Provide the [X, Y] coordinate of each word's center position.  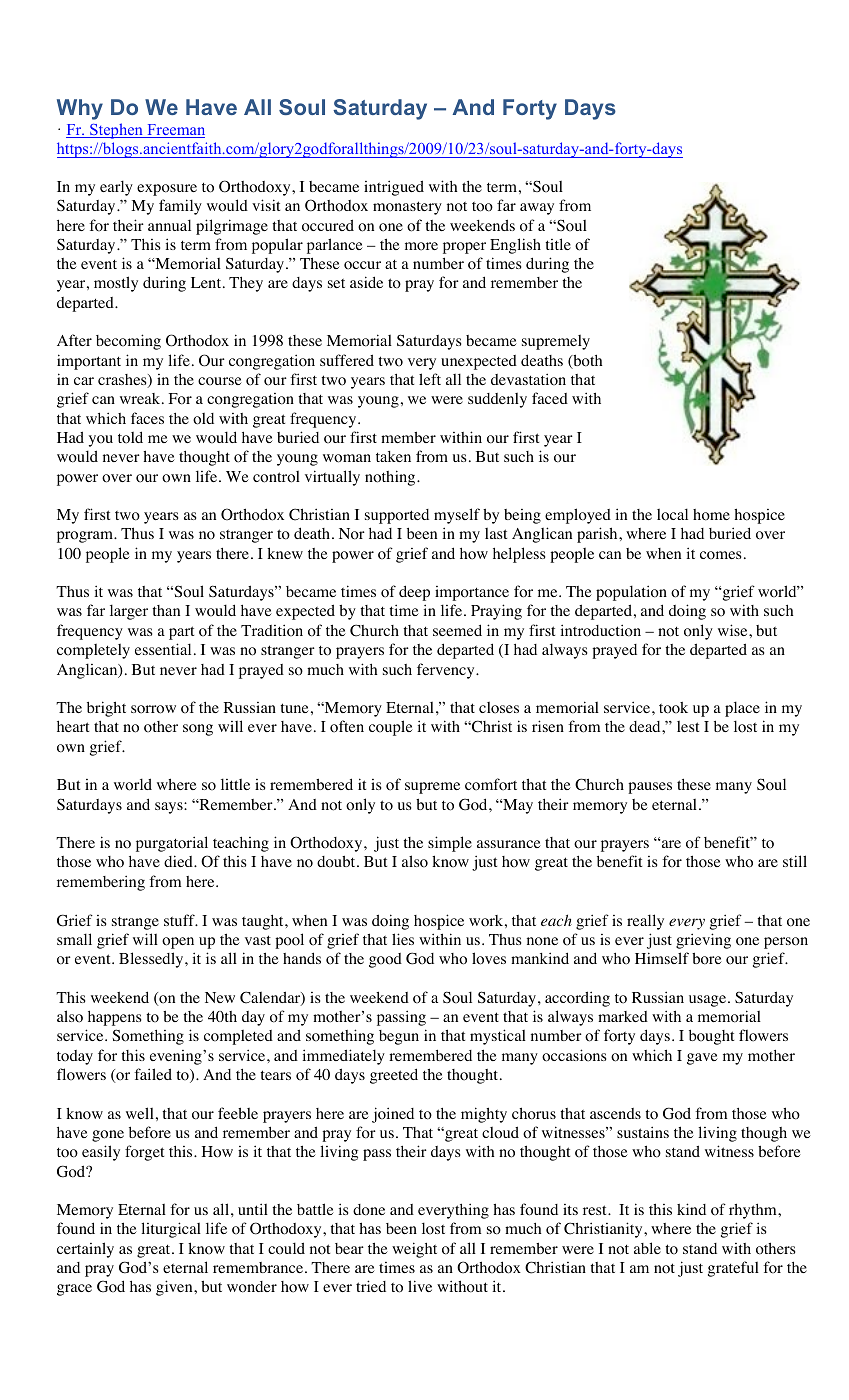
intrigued [394, 188]
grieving [703, 941]
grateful [733, 1269]
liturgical [171, 1230]
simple [450, 844]
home [711, 515]
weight [414, 1250]
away [537, 209]
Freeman [175, 131]
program [86, 537]
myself [457, 516]
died [179, 861]
